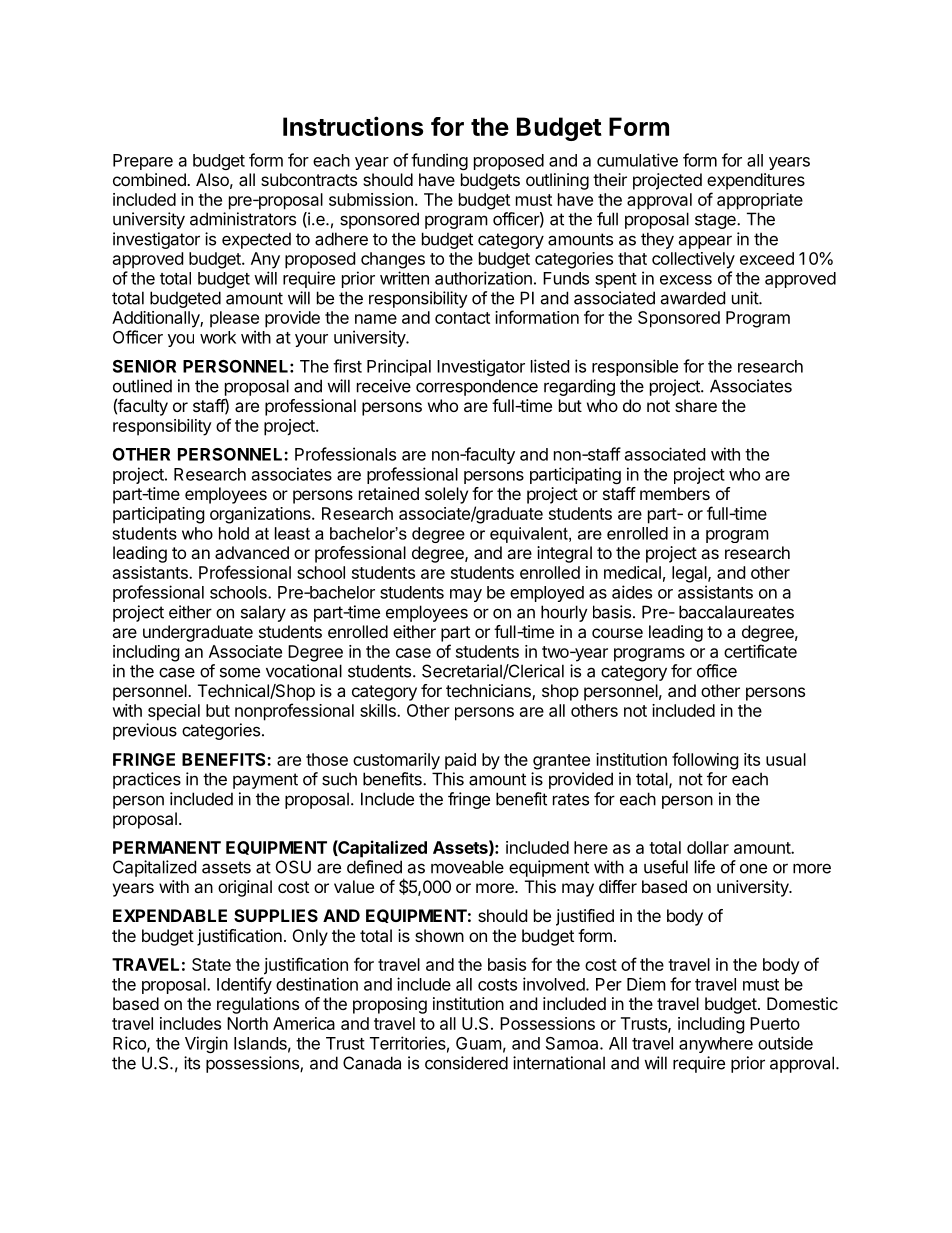 This screenshot has width=952, height=1233. What do you see at coordinates (206, 1044) in the screenshot?
I see `Virgin` at bounding box center [206, 1044].
